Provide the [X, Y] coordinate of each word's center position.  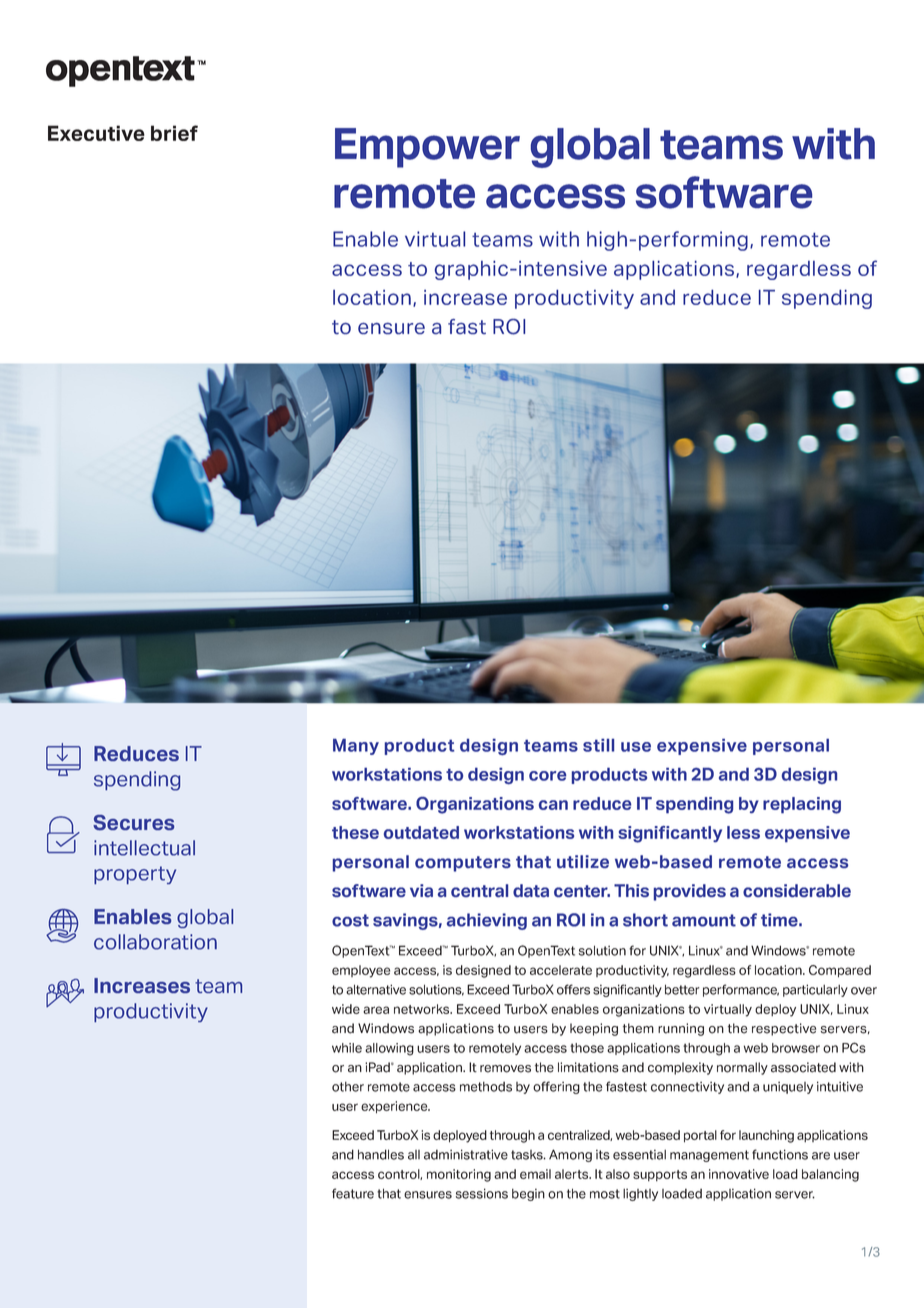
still [598, 745]
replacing [802, 805]
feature [353, 1193]
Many [356, 747]
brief [174, 133]
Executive [96, 133]
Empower [427, 148]
